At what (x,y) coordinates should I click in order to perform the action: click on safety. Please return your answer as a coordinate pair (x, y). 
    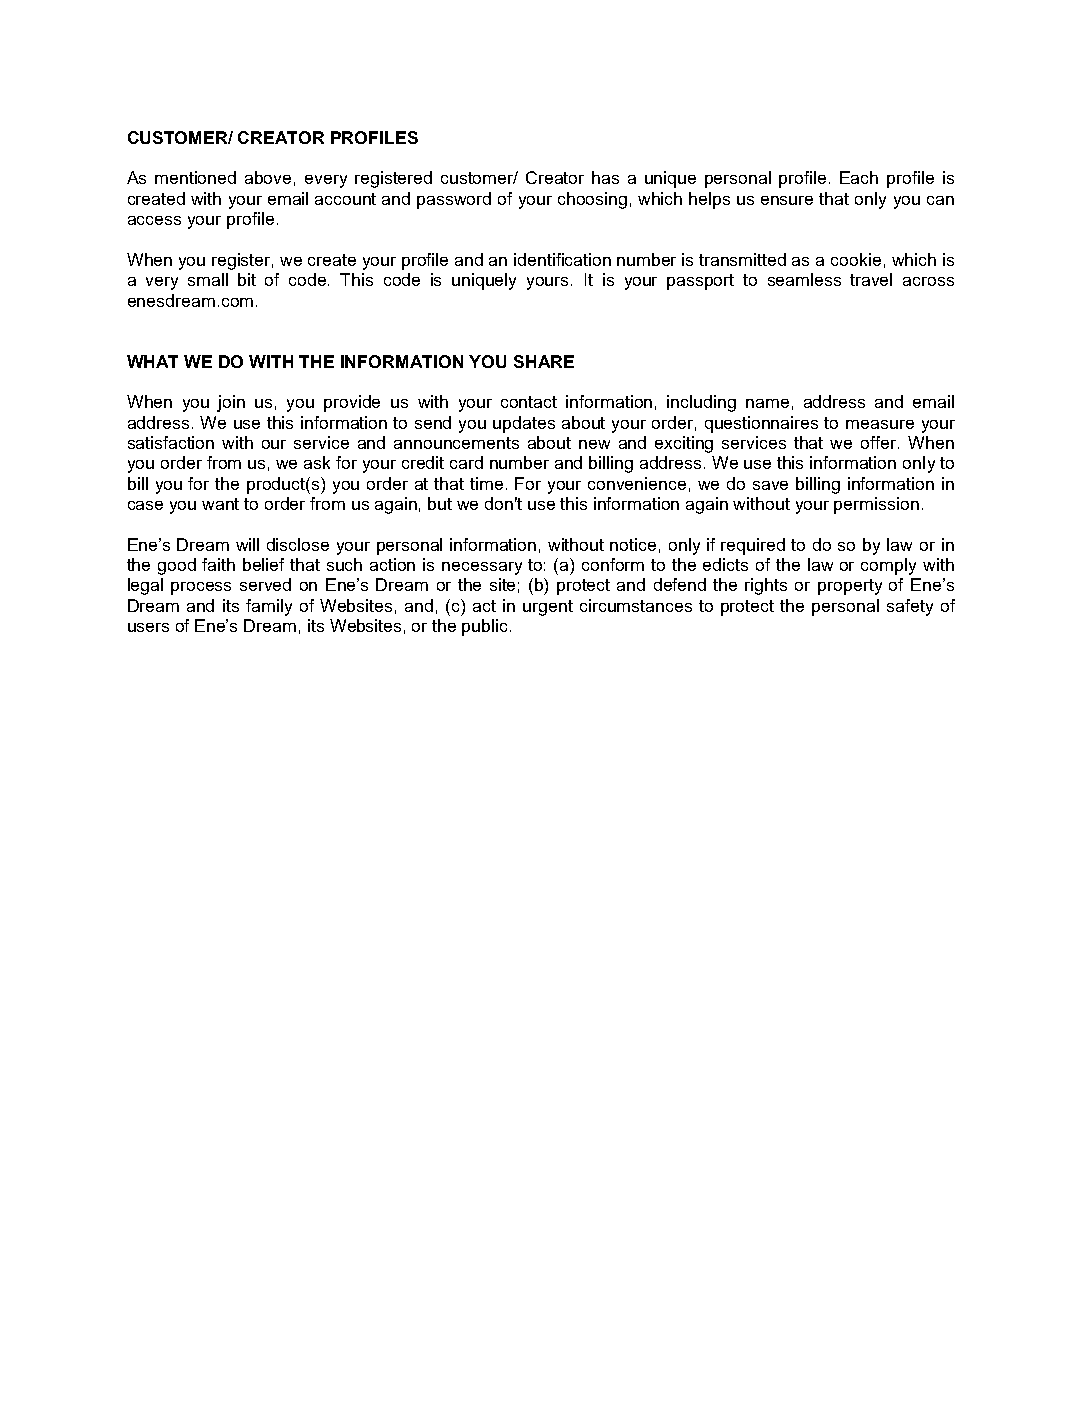
    Looking at the image, I should click on (910, 607).
